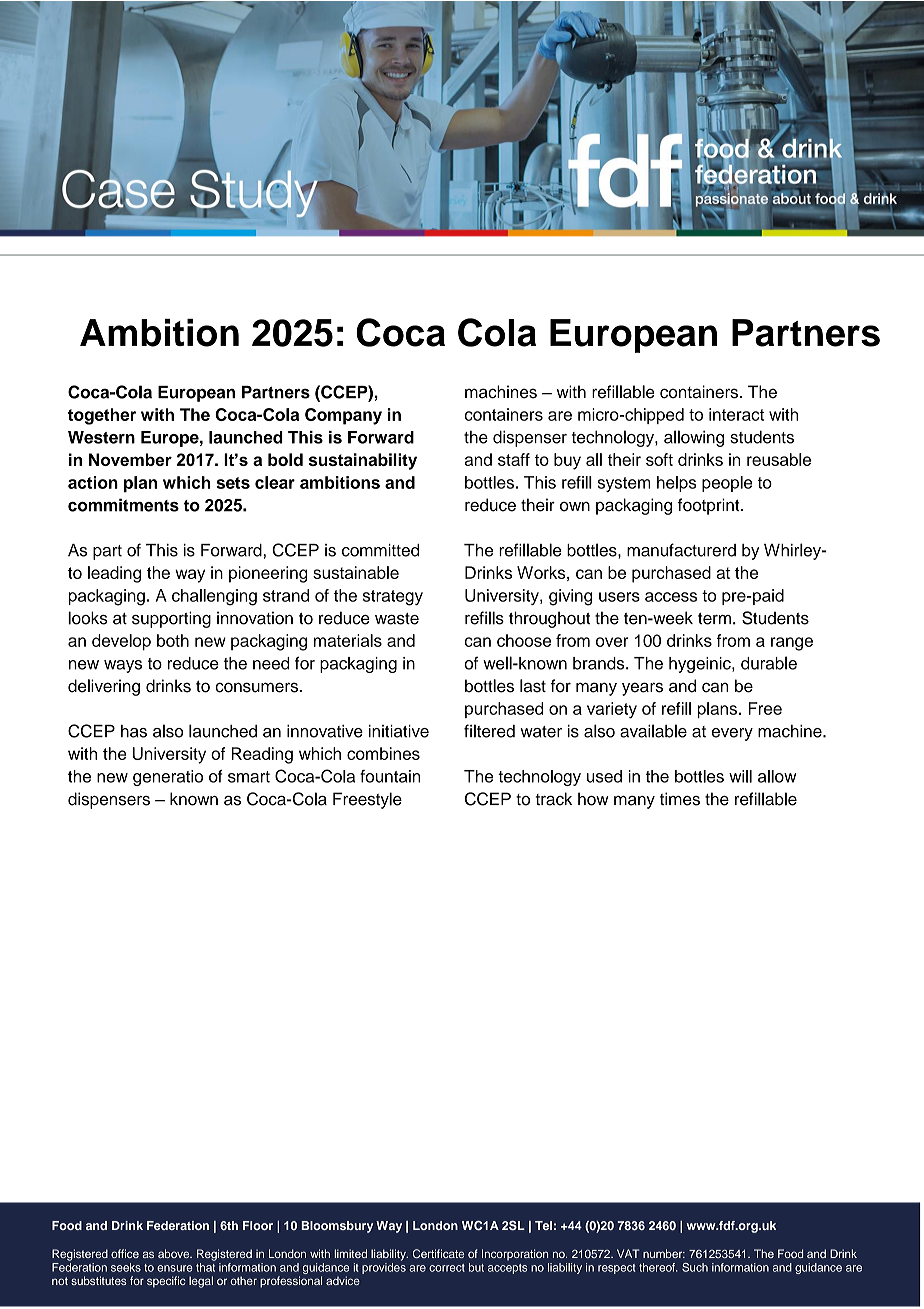  What do you see at coordinates (680, 799) in the screenshot?
I see `times` at bounding box center [680, 799].
